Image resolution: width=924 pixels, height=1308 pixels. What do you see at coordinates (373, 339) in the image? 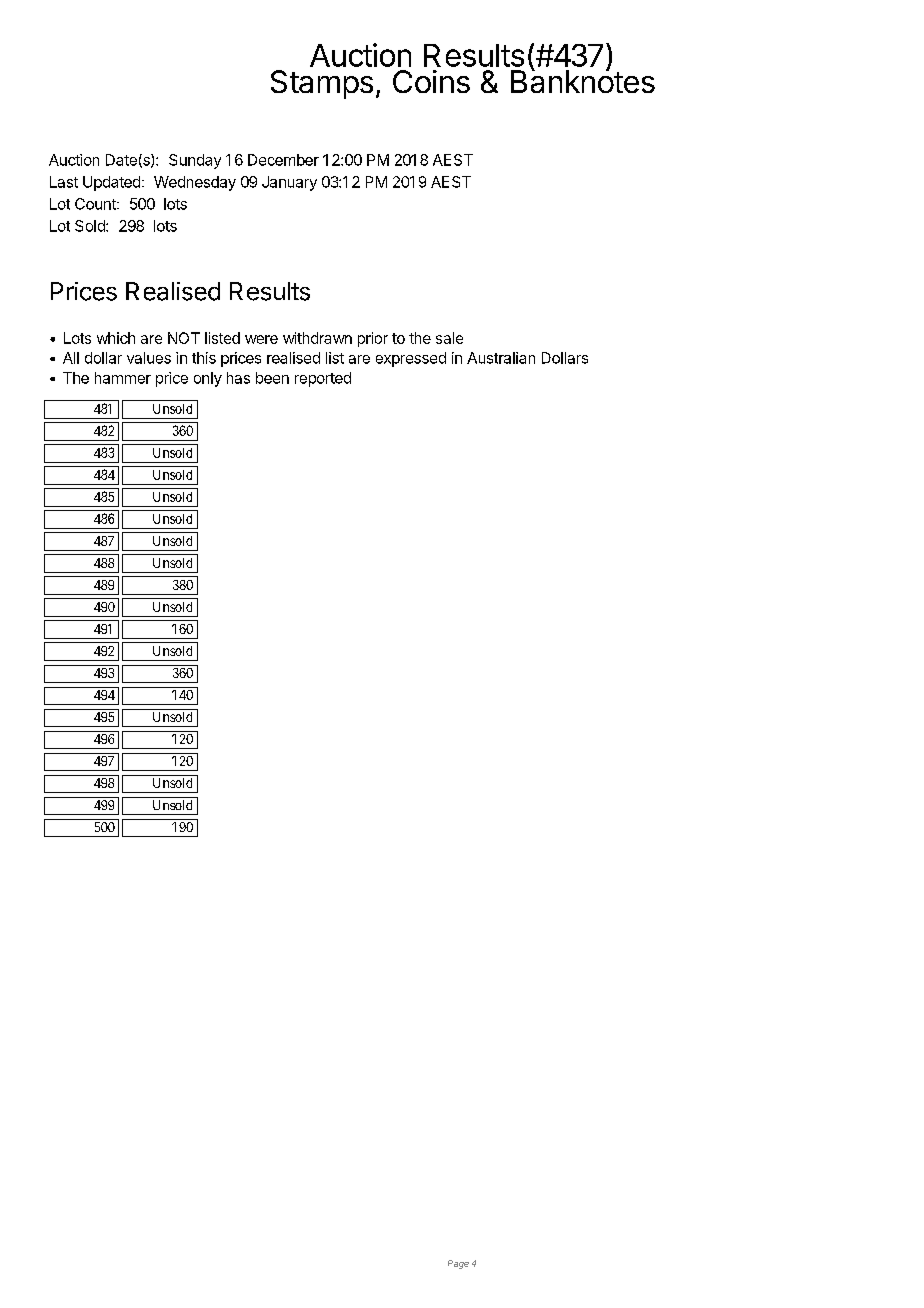
I see `prior` at bounding box center [373, 339].
